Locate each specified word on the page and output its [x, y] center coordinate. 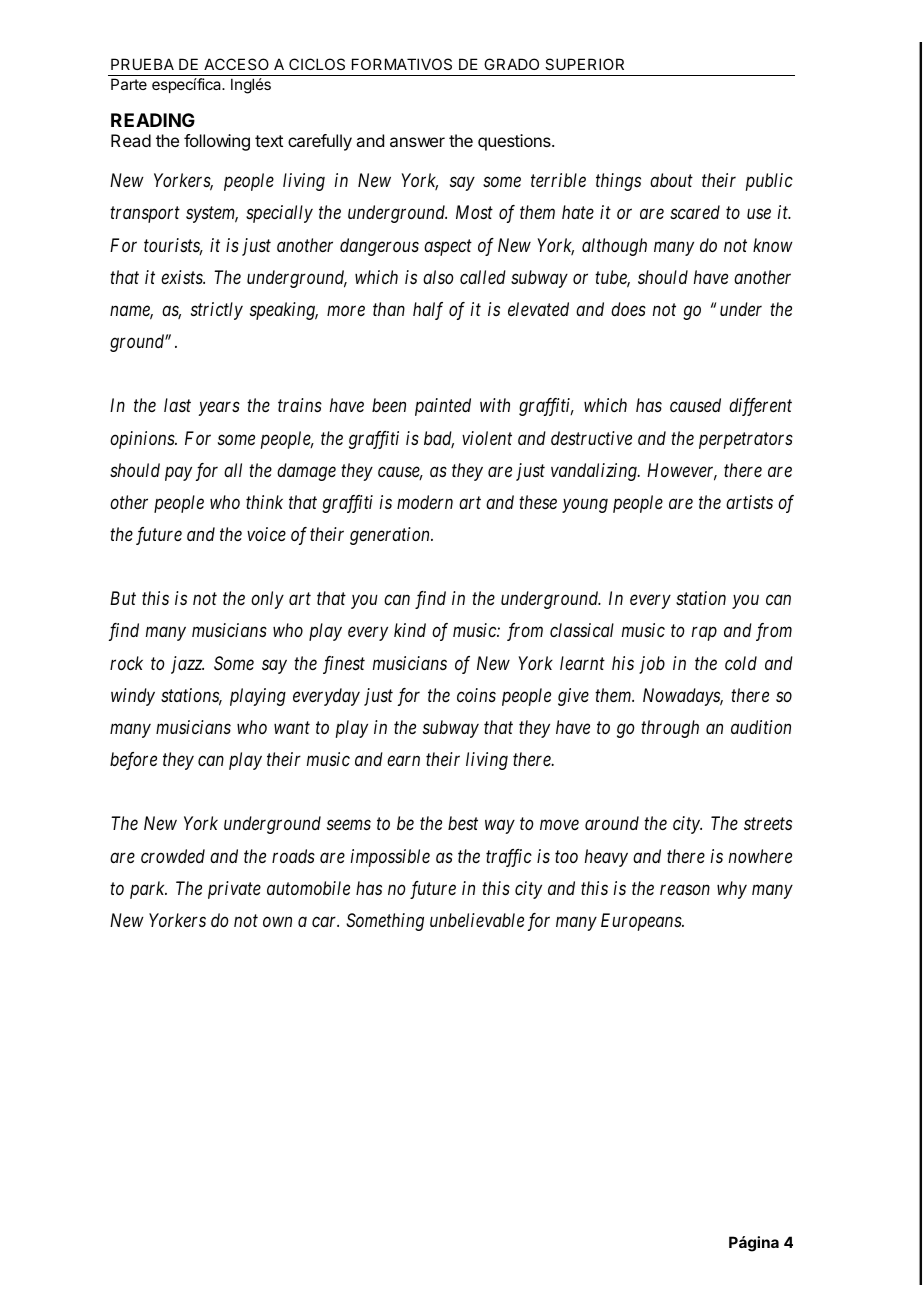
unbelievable [477, 920]
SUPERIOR [584, 64]
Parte [129, 84]
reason [685, 889]
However [682, 471]
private [234, 890]
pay [178, 474]
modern [425, 502]
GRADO [511, 64]
